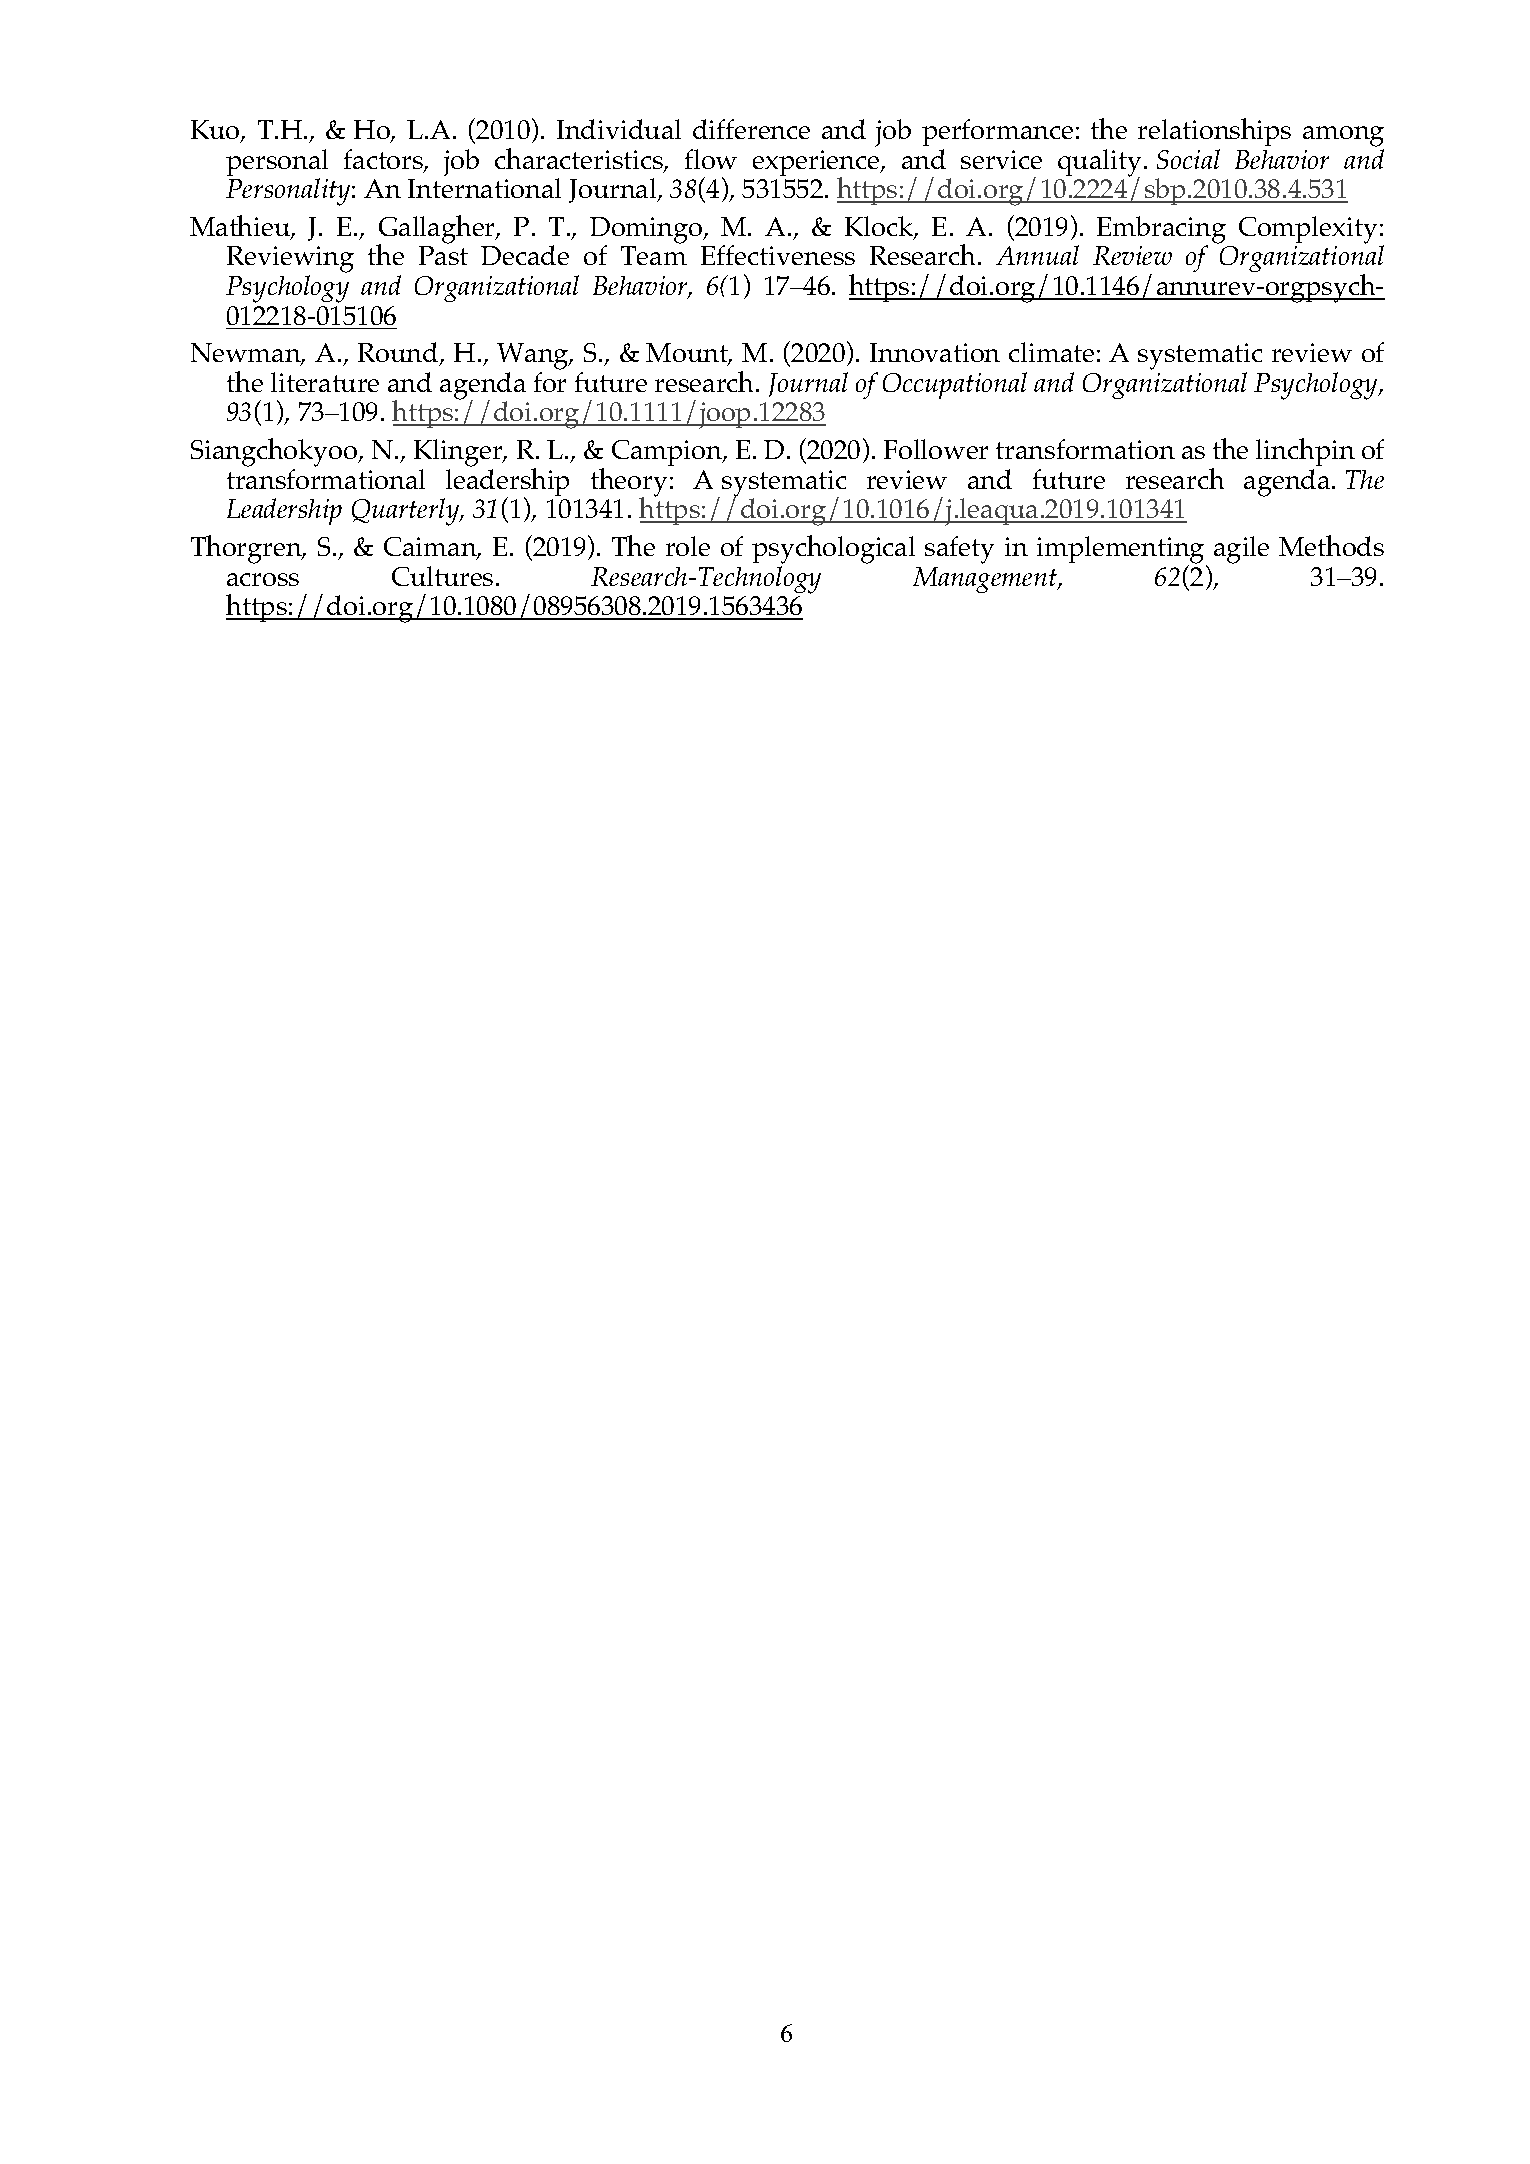 The height and width of the screenshot is (2164, 1530). I want to click on linchpin, so click(1305, 454).
